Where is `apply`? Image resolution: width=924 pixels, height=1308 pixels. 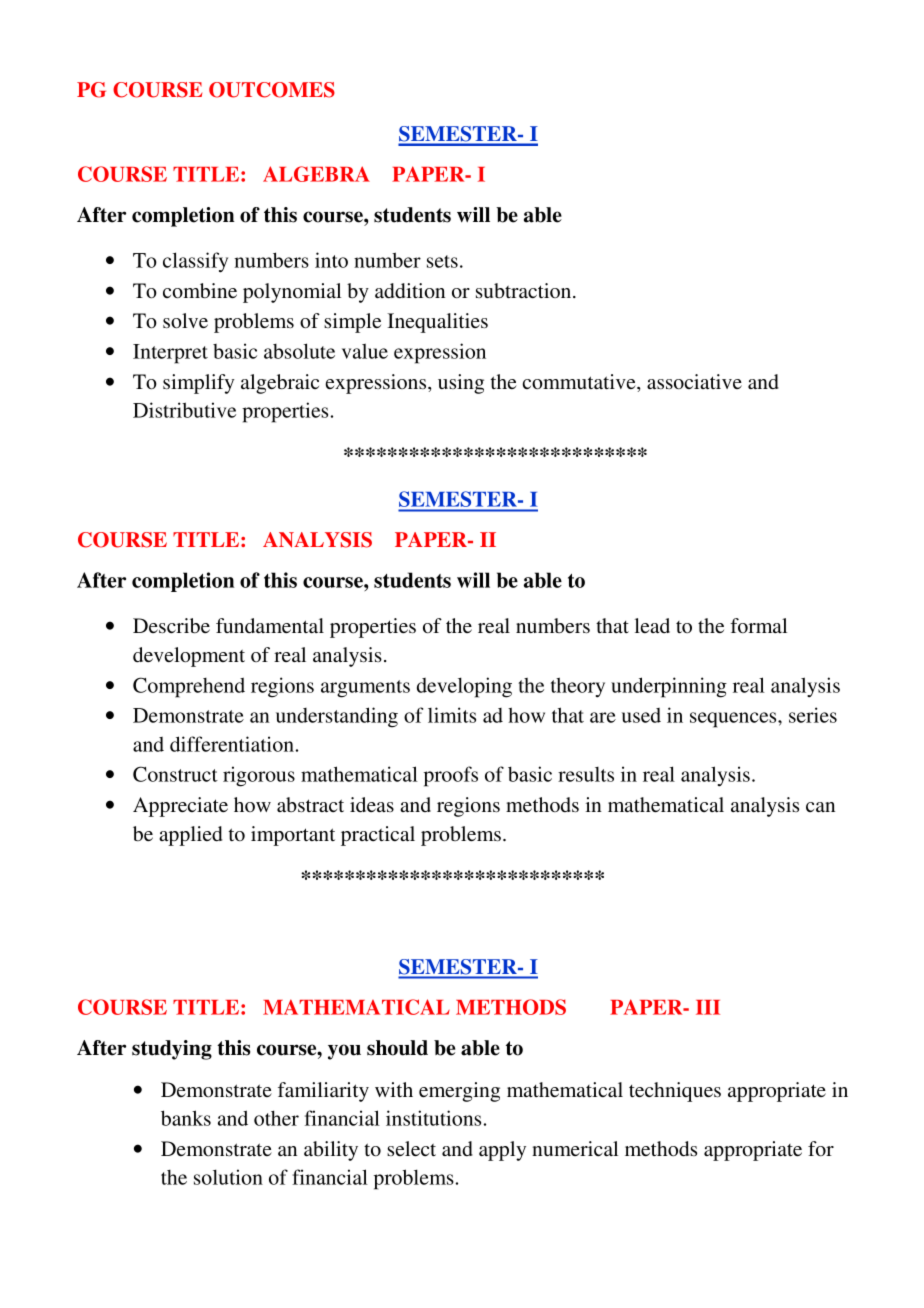
apply is located at coordinates (502, 1151).
